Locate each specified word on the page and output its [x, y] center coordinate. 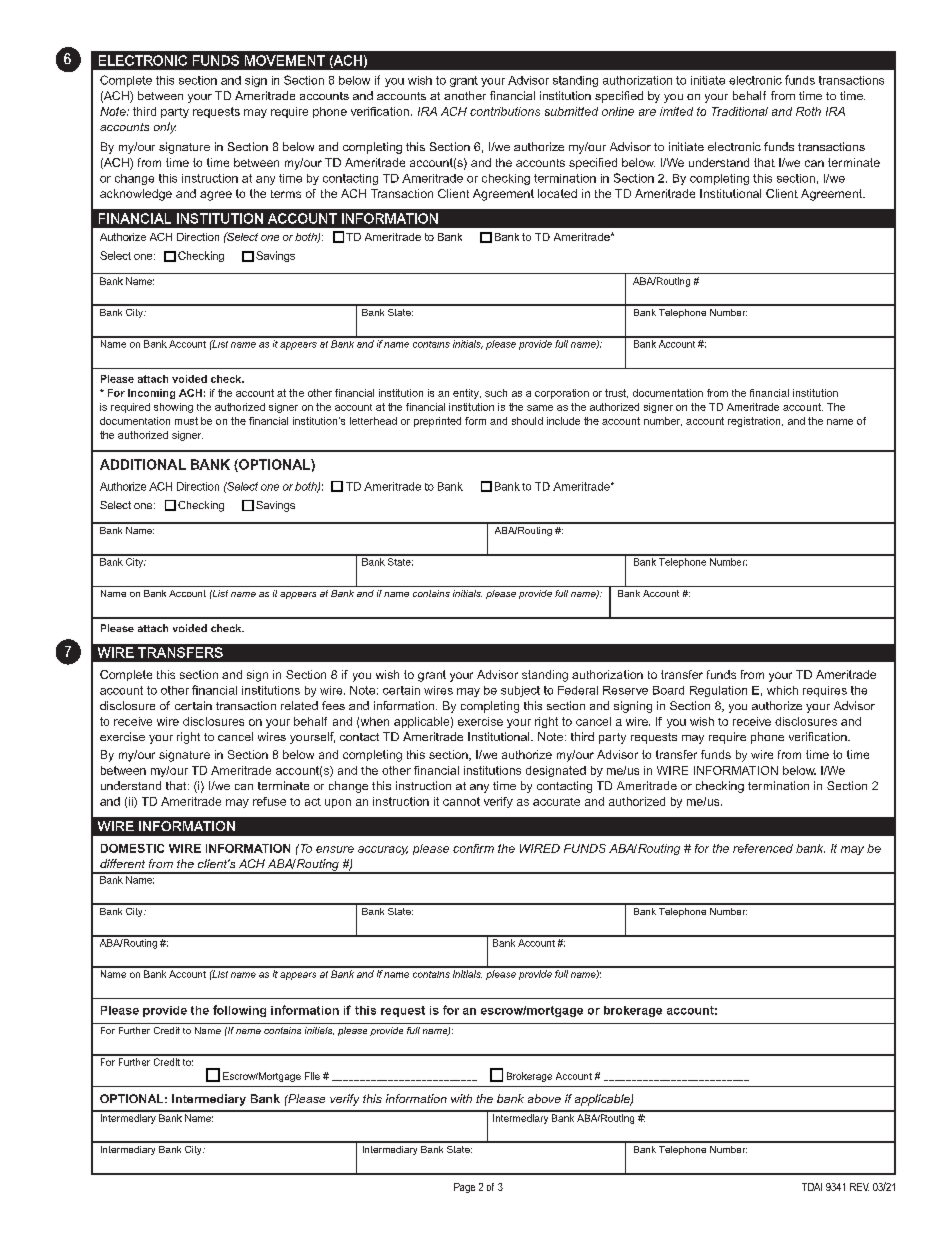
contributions [505, 111]
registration [755, 422]
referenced [763, 848]
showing [173, 408]
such [496, 393]
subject [520, 691]
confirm [473, 848]
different [122, 863]
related [299, 705]
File [312, 1076]
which [782, 690]
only [165, 128]
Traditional [740, 111]
